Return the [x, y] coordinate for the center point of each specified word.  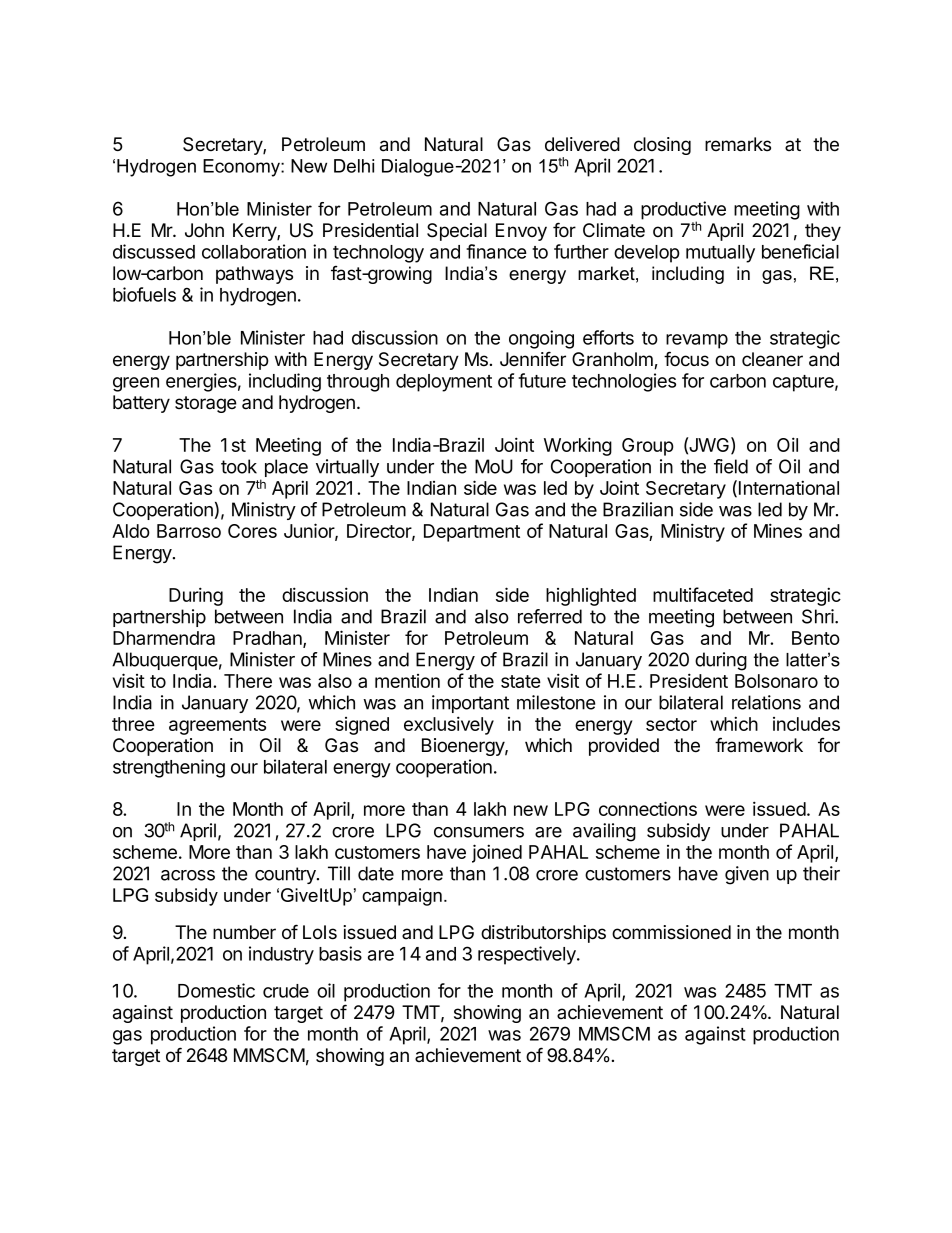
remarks [738, 144]
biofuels [144, 294]
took [239, 466]
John [204, 230]
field [731, 466]
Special [457, 232]
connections [648, 808]
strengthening [169, 768]
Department [472, 533]
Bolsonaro [776, 681]
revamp [697, 341]
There [248, 681]
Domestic [216, 990]
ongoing [541, 339]
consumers [479, 832]
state [521, 681]
